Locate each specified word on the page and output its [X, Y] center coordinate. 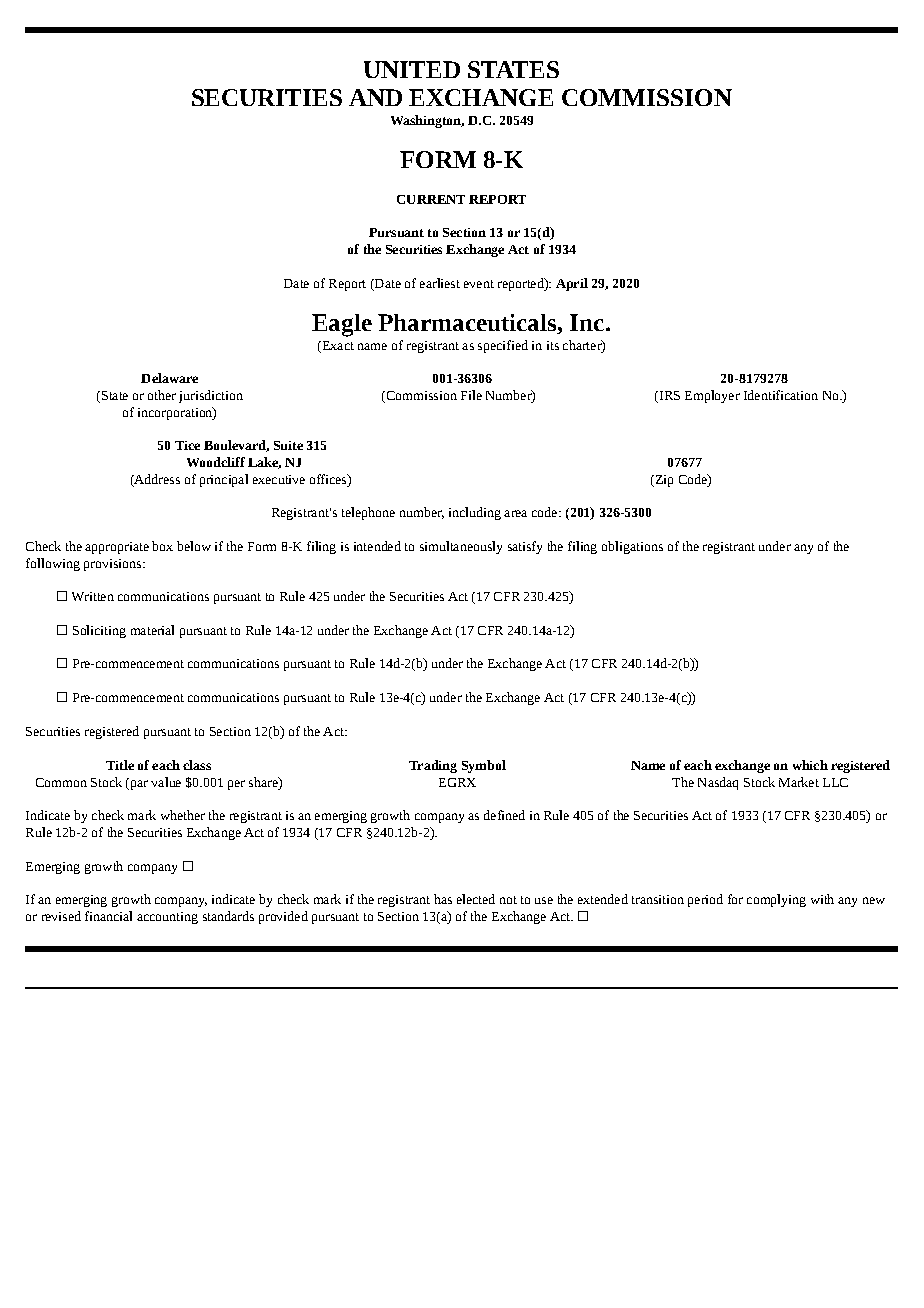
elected [476, 899]
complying [776, 900]
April [572, 284]
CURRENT [431, 199]
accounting [167, 918]
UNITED [412, 69]
